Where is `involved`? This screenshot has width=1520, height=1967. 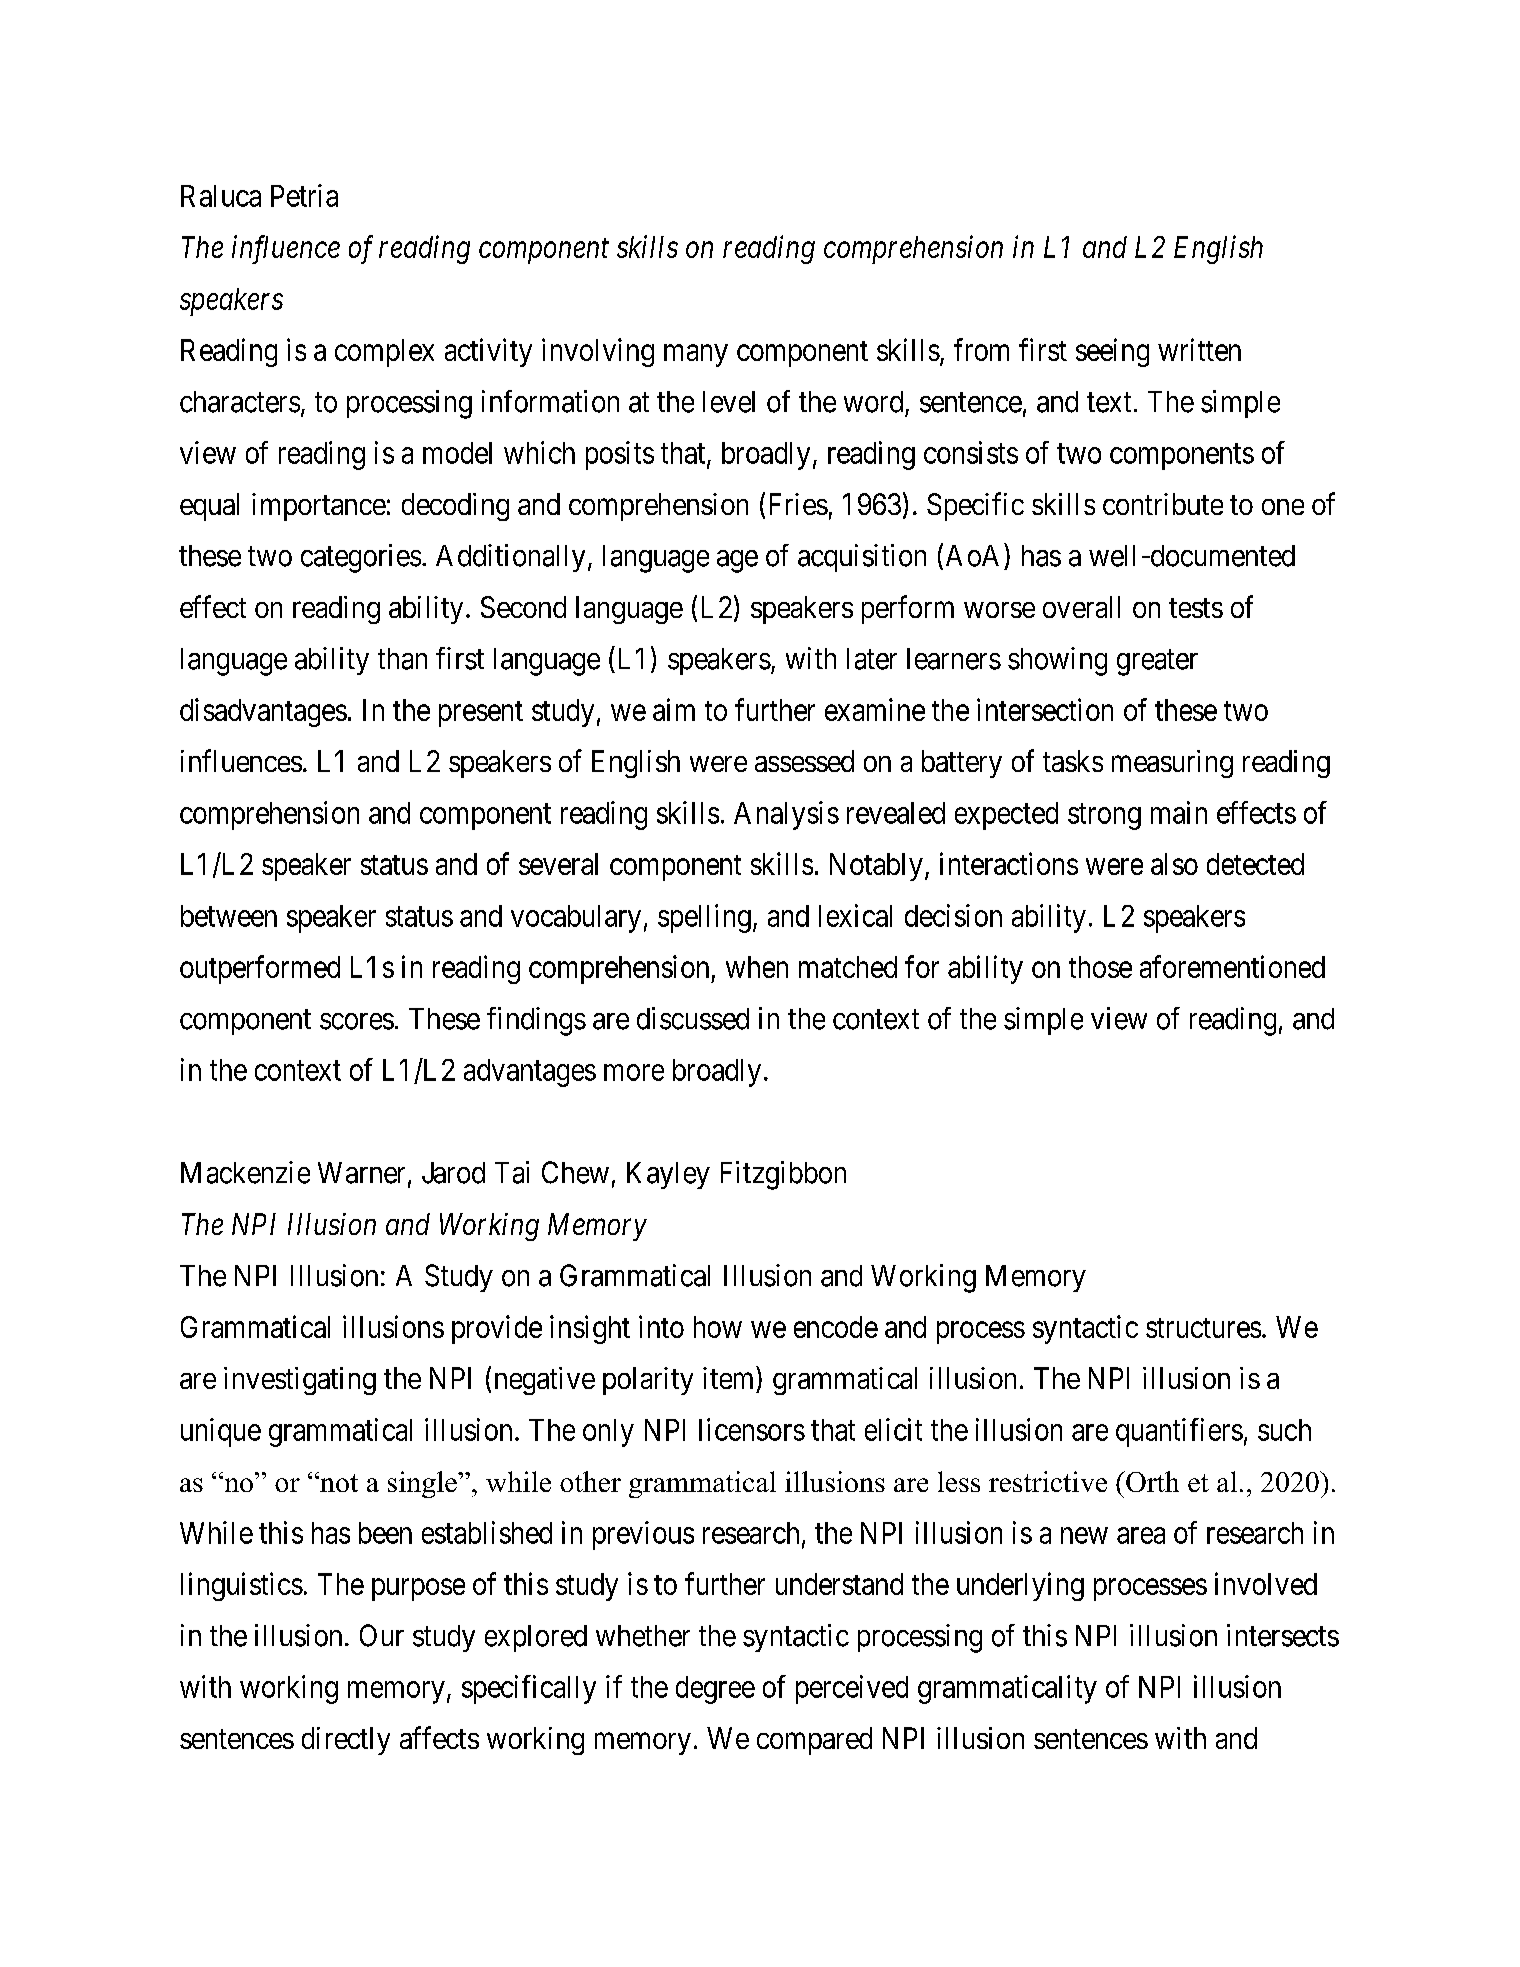
involved is located at coordinates (1266, 1583).
